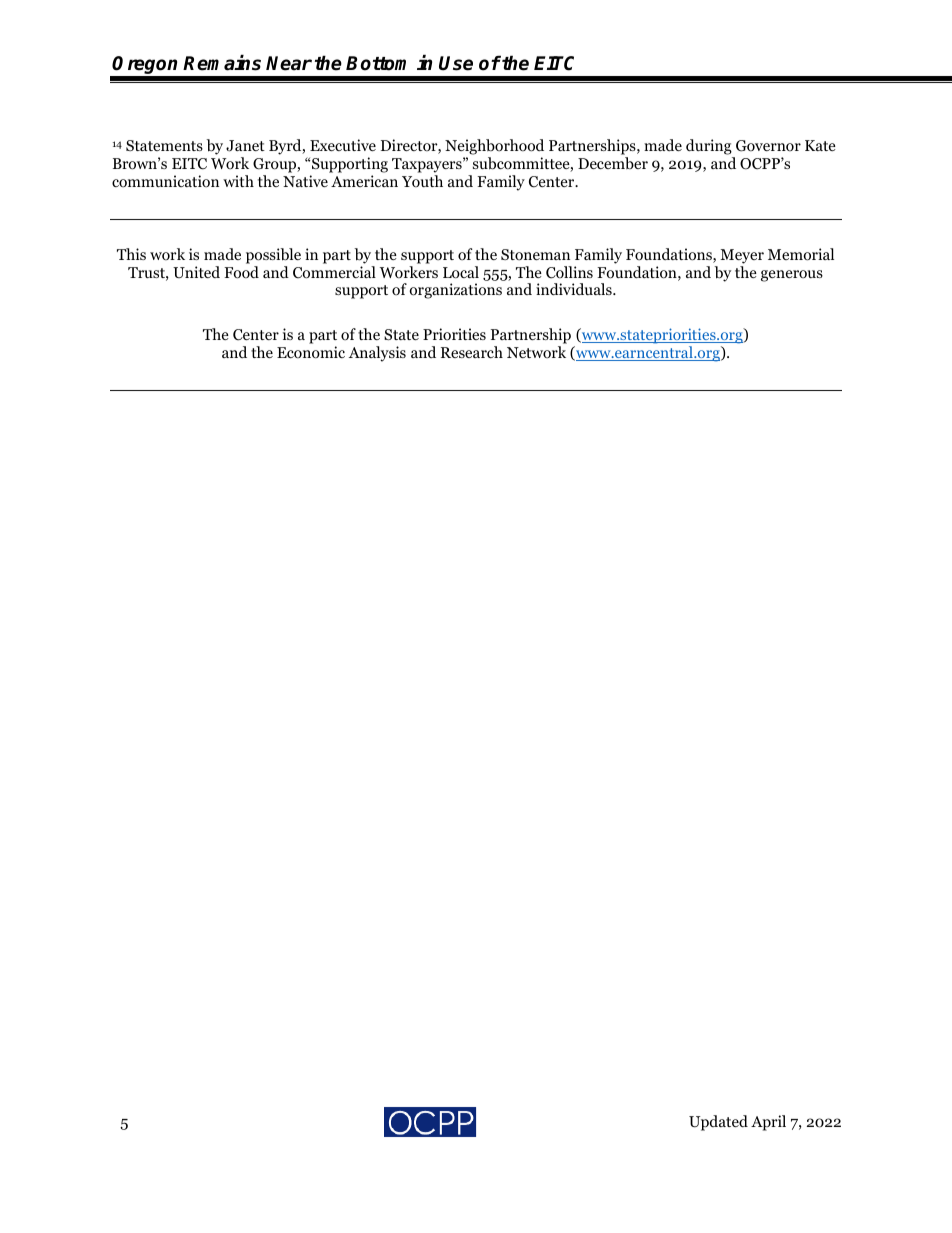  What do you see at coordinates (768, 146) in the screenshot?
I see `Governor` at bounding box center [768, 146].
